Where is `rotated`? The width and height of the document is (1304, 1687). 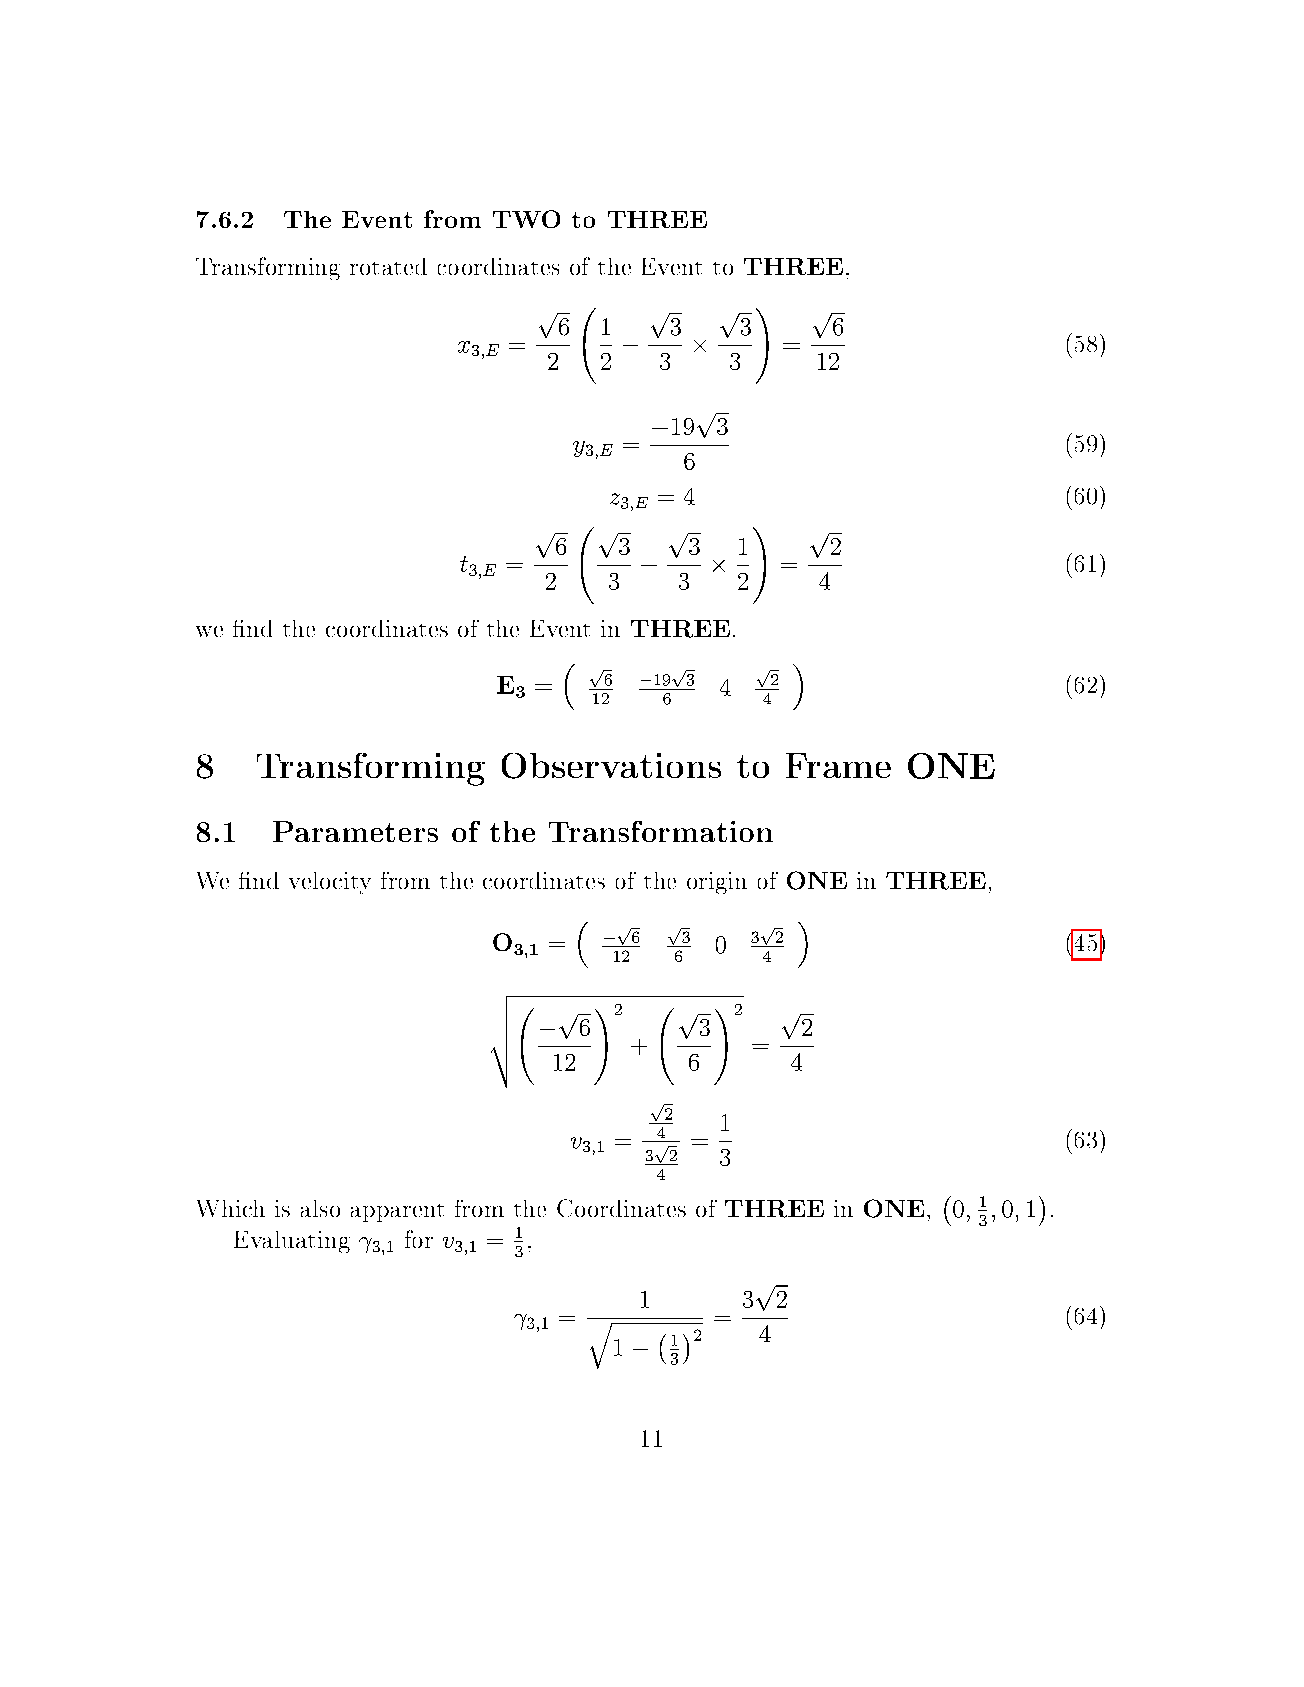 rotated is located at coordinates (388, 266).
